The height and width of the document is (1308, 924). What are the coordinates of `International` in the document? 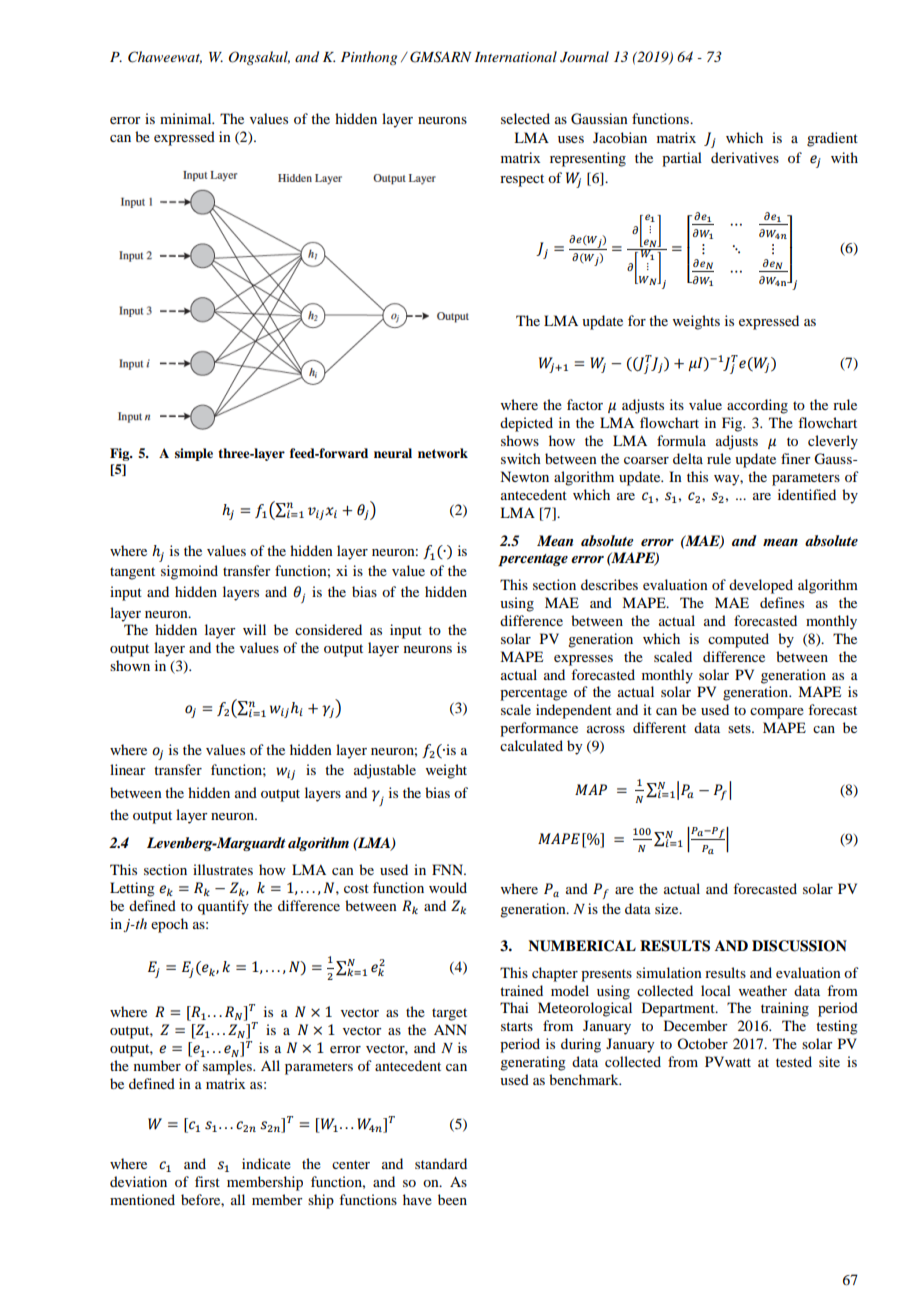 It's located at (516, 56).
